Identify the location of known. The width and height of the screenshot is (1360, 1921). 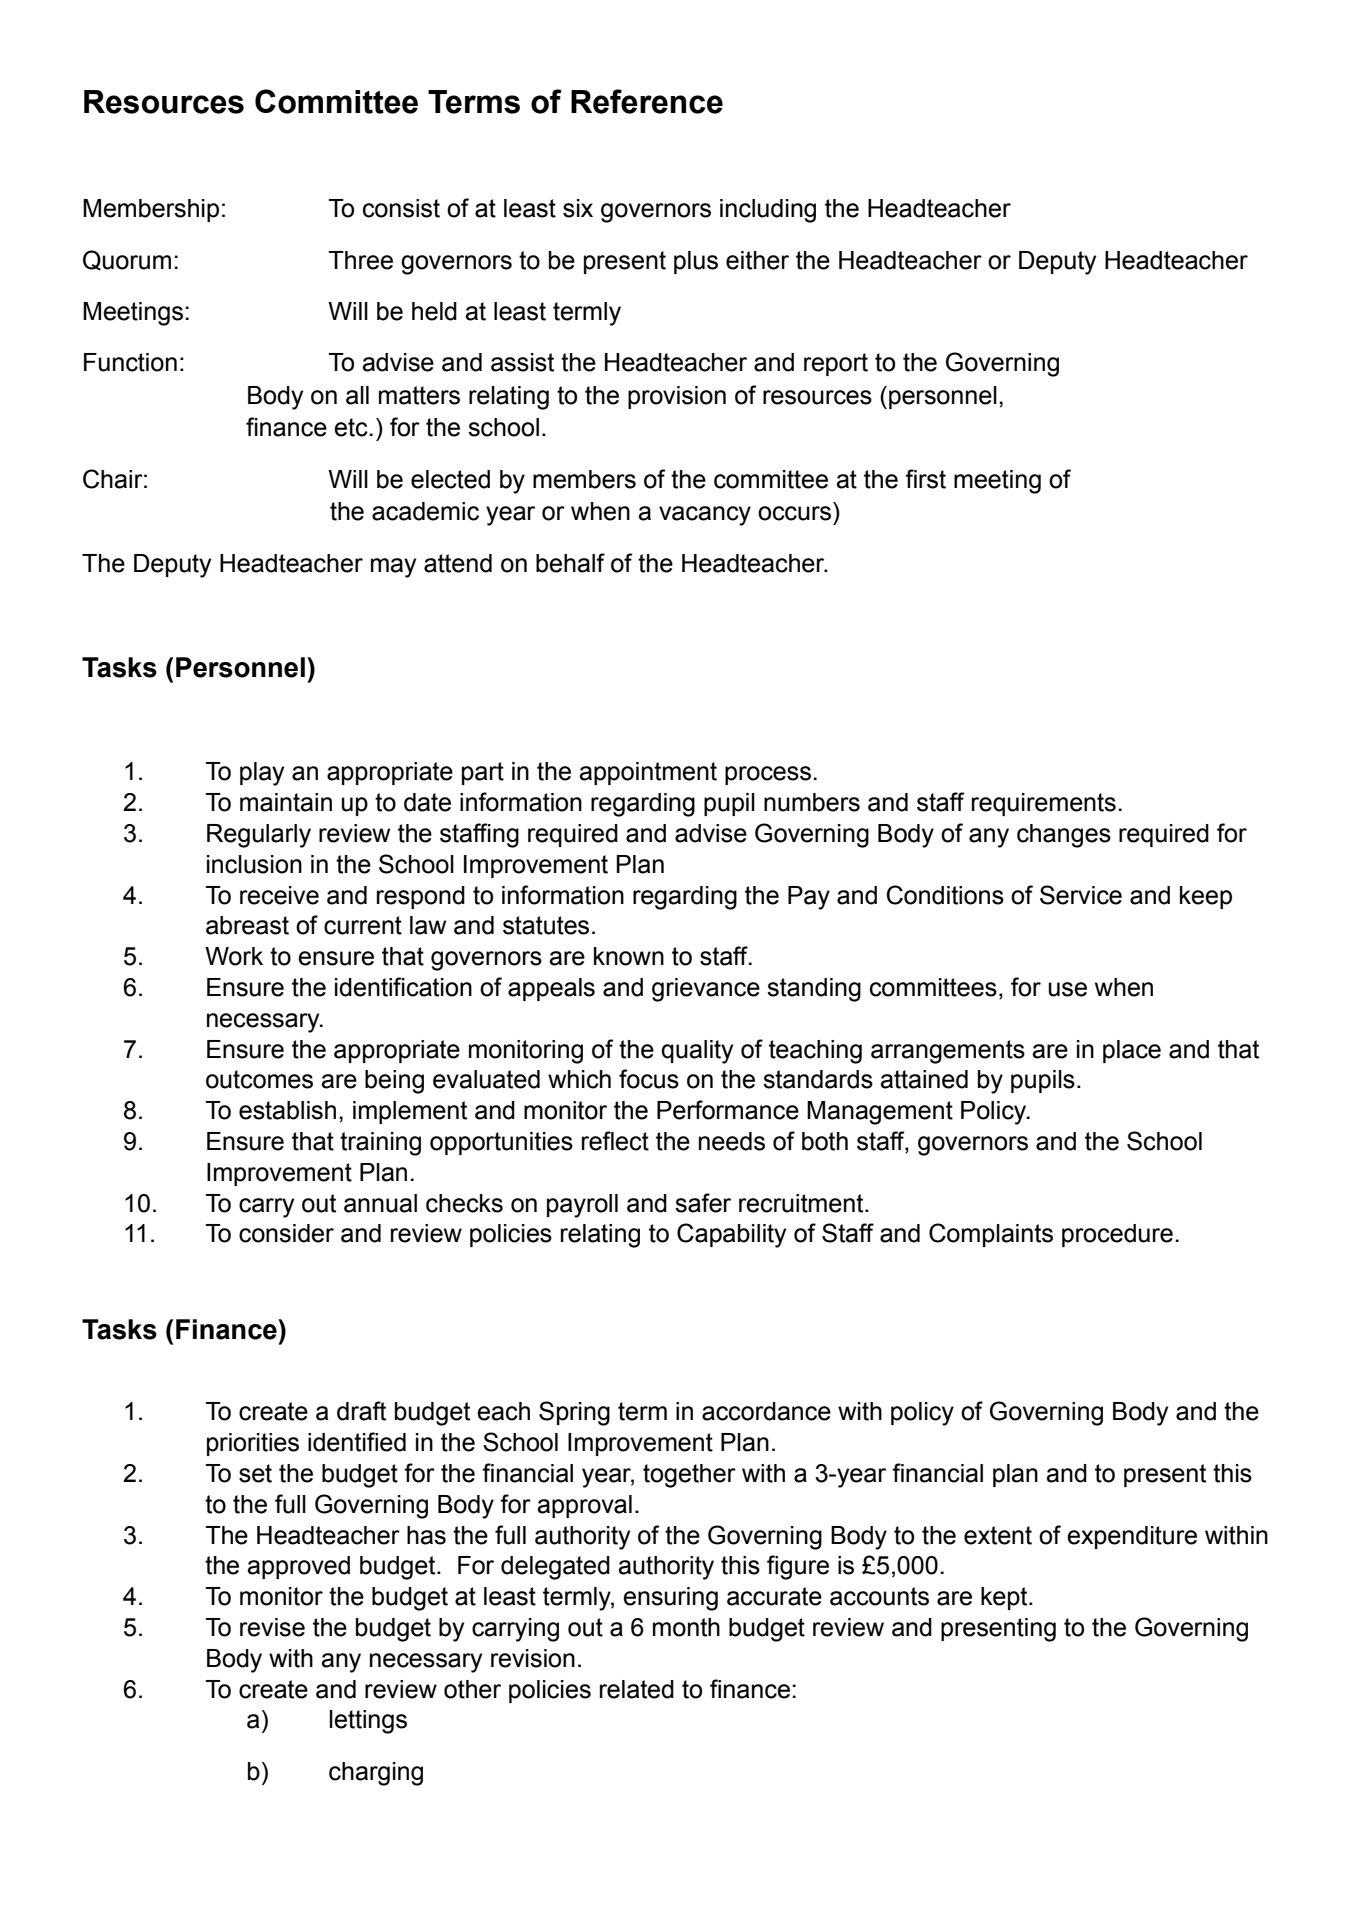
(629, 956).
